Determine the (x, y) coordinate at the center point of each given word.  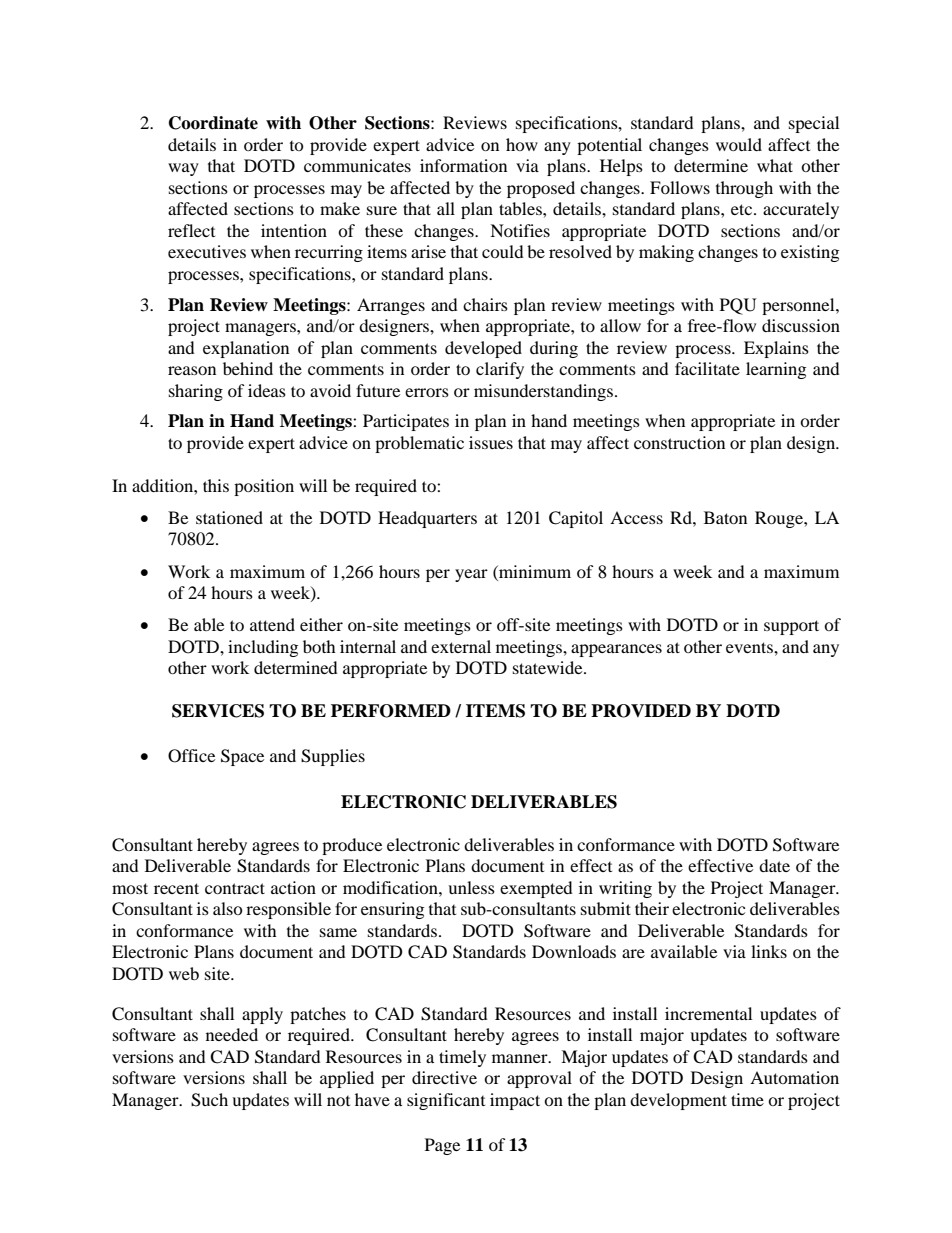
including (263, 648)
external (461, 646)
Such (209, 1100)
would (739, 144)
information (463, 165)
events (750, 647)
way (183, 169)
